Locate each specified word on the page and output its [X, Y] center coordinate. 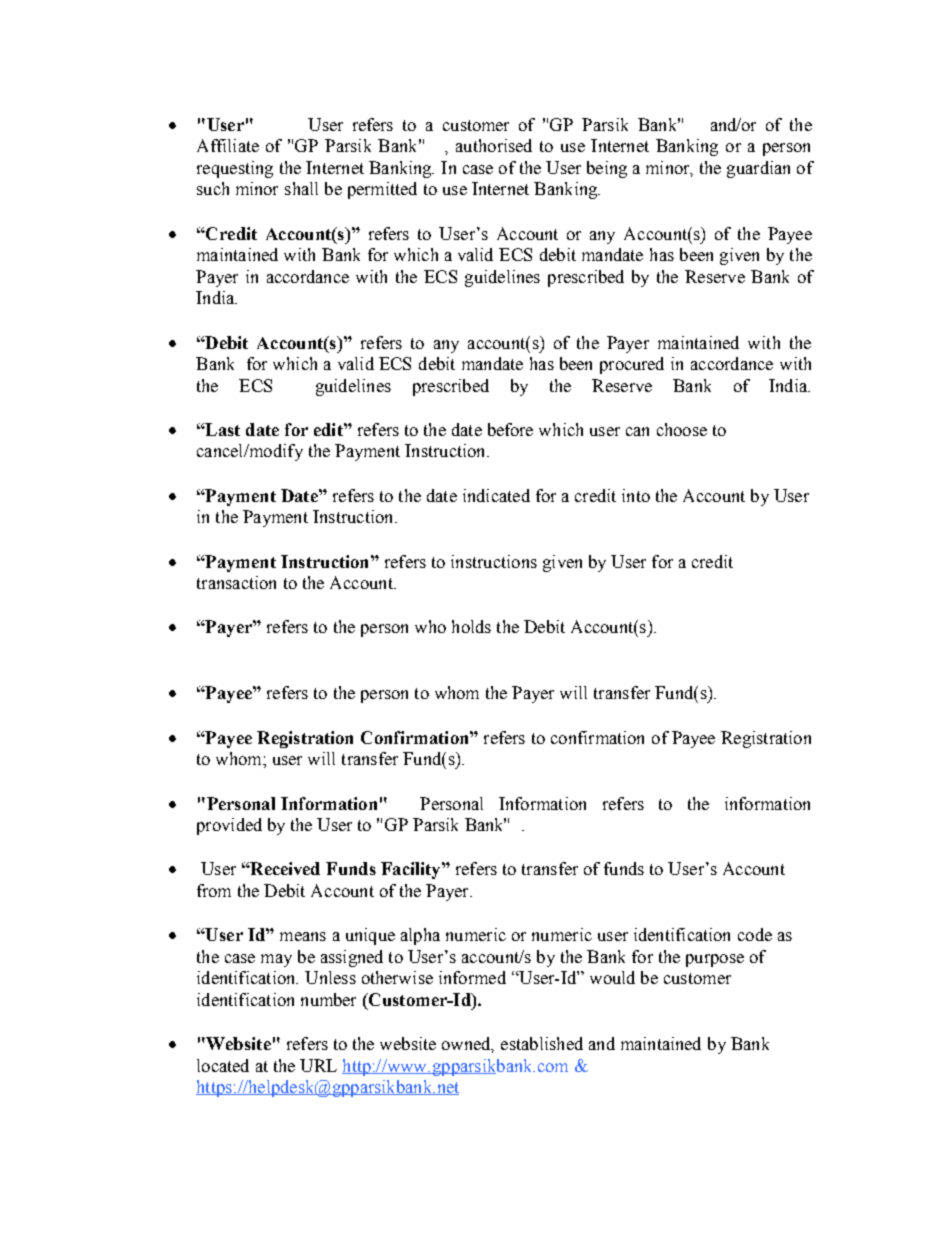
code [755, 934]
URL [318, 1065]
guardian [758, 169]
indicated [496, 495]
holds [471, 626]
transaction [236, 582]
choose [682, 429]
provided [229, 826]
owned [468, 1045]
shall [301, 188]
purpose [715, 960]
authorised [494, 145]
